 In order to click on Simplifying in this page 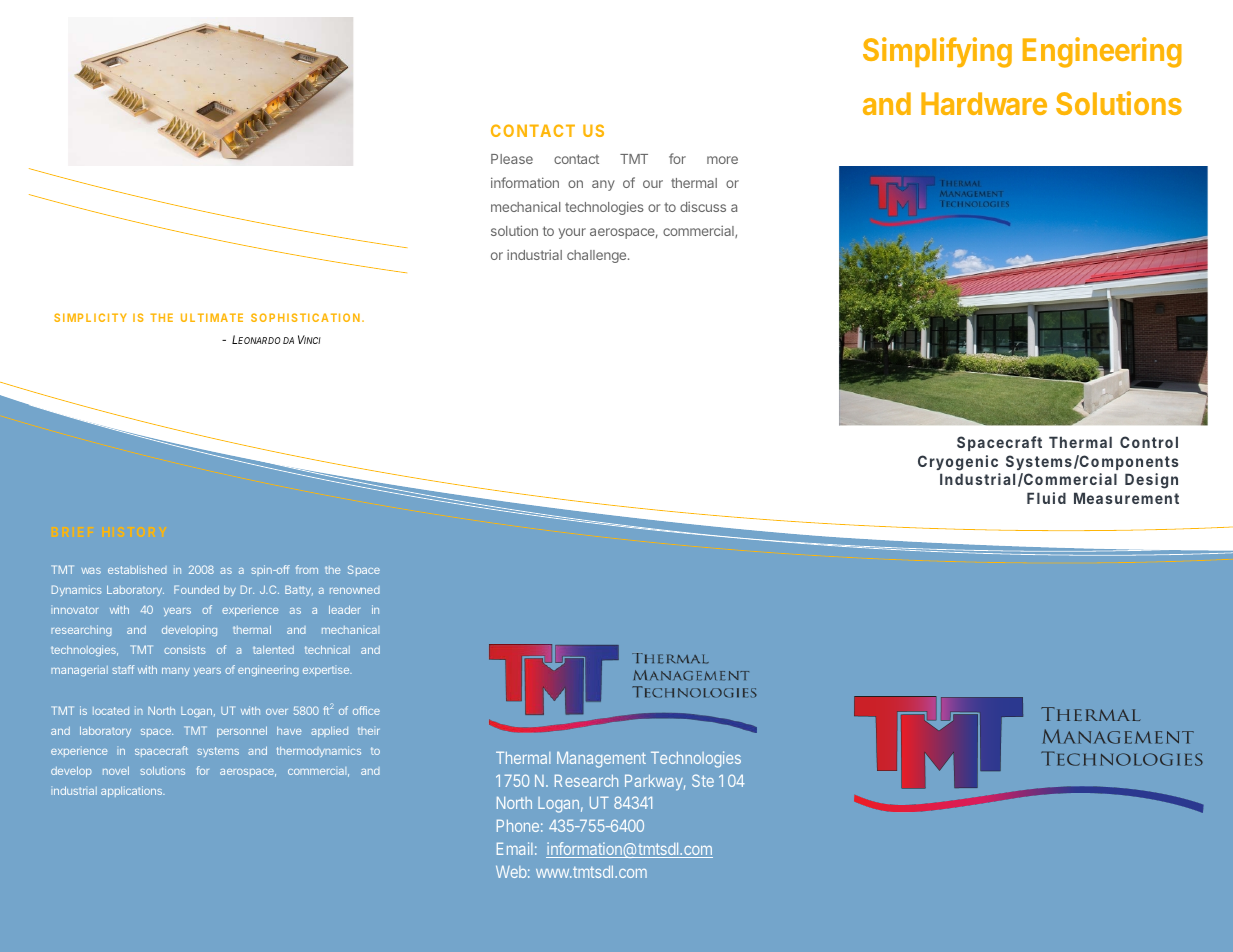, I will do `click(937, 52)`.
